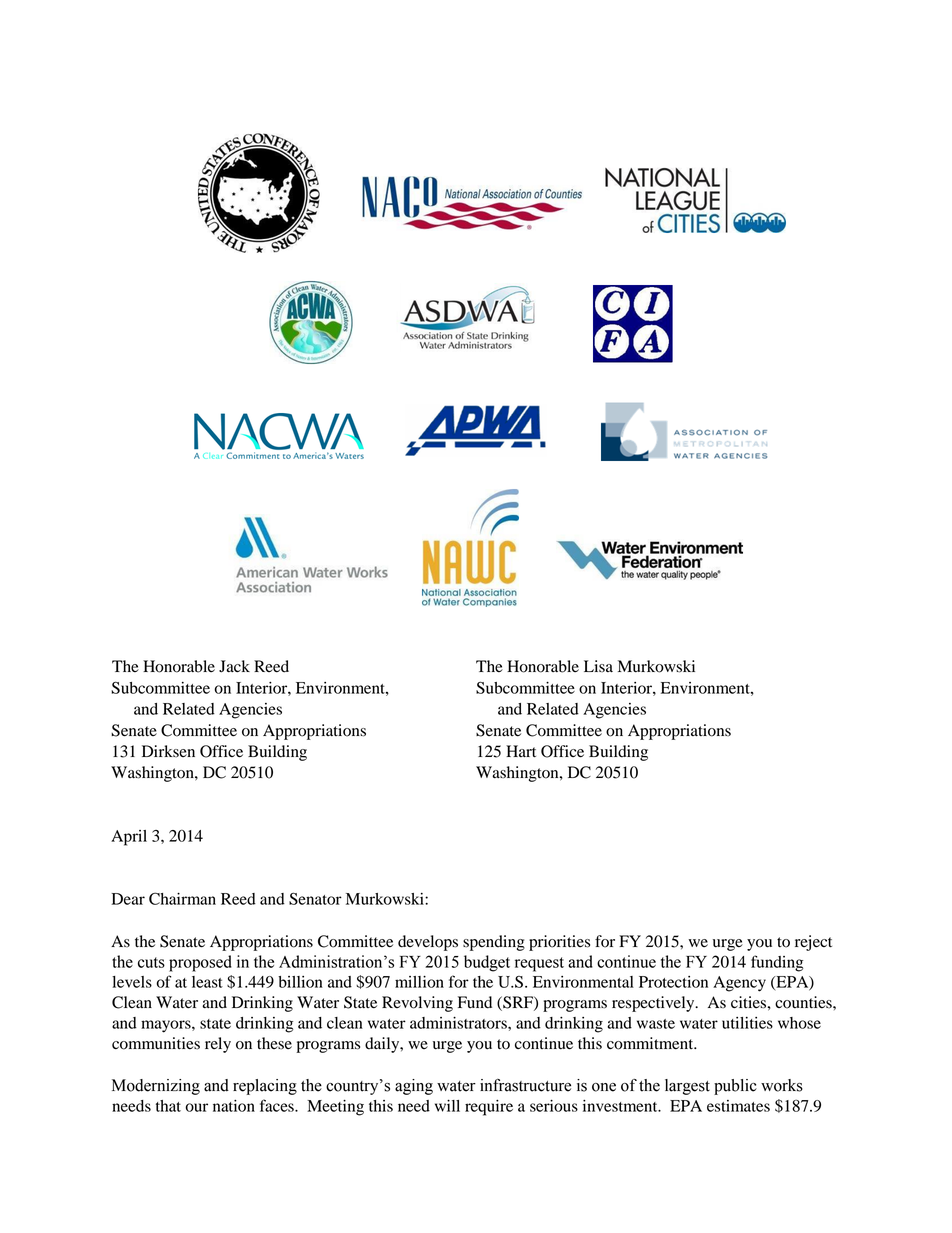 This document has width=952, height=1233. What do you see at coordinates (234, 666) in the document?
I see `Jack` at bounding box center [234, 666].
